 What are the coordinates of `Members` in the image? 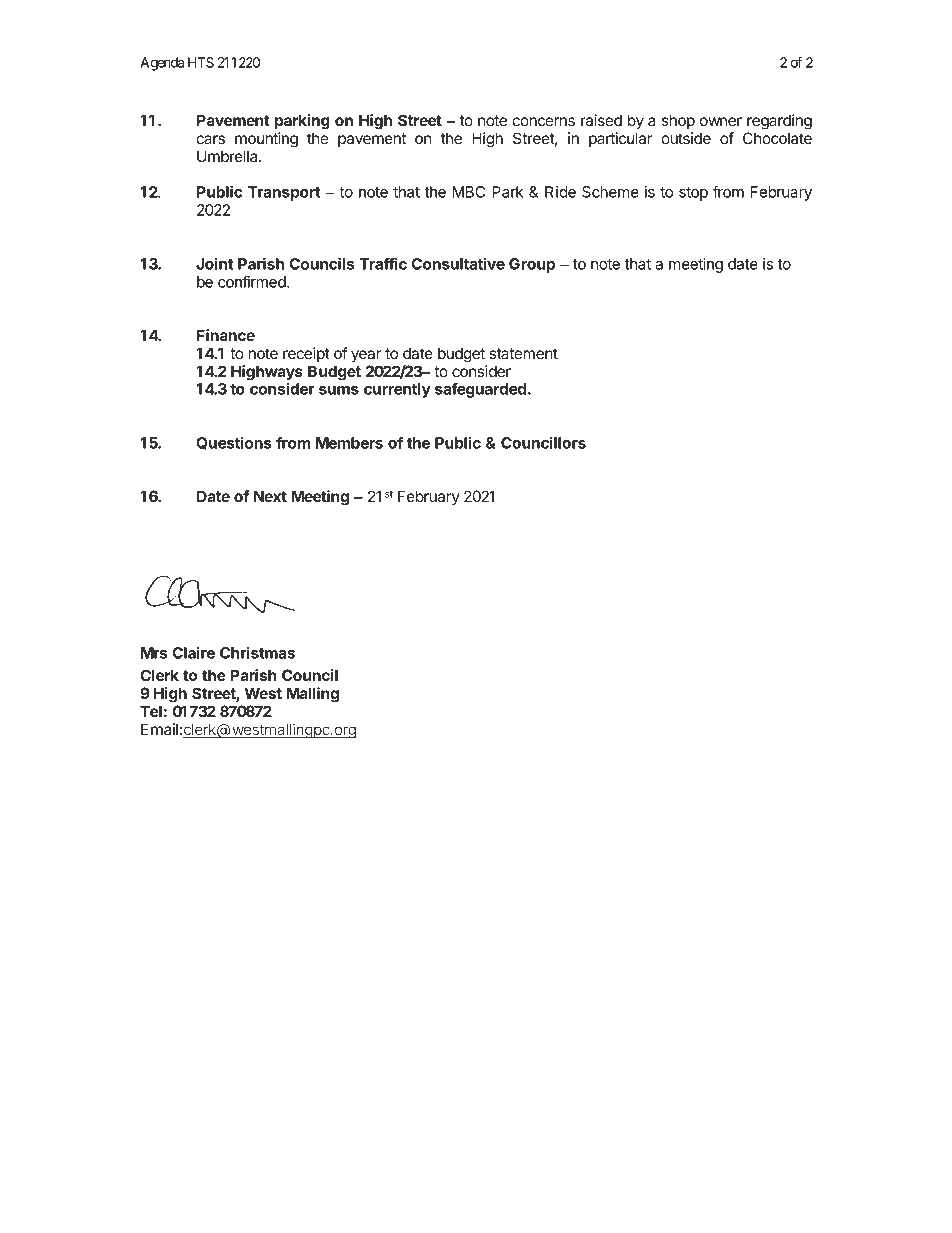 It's located at (349, 443).
